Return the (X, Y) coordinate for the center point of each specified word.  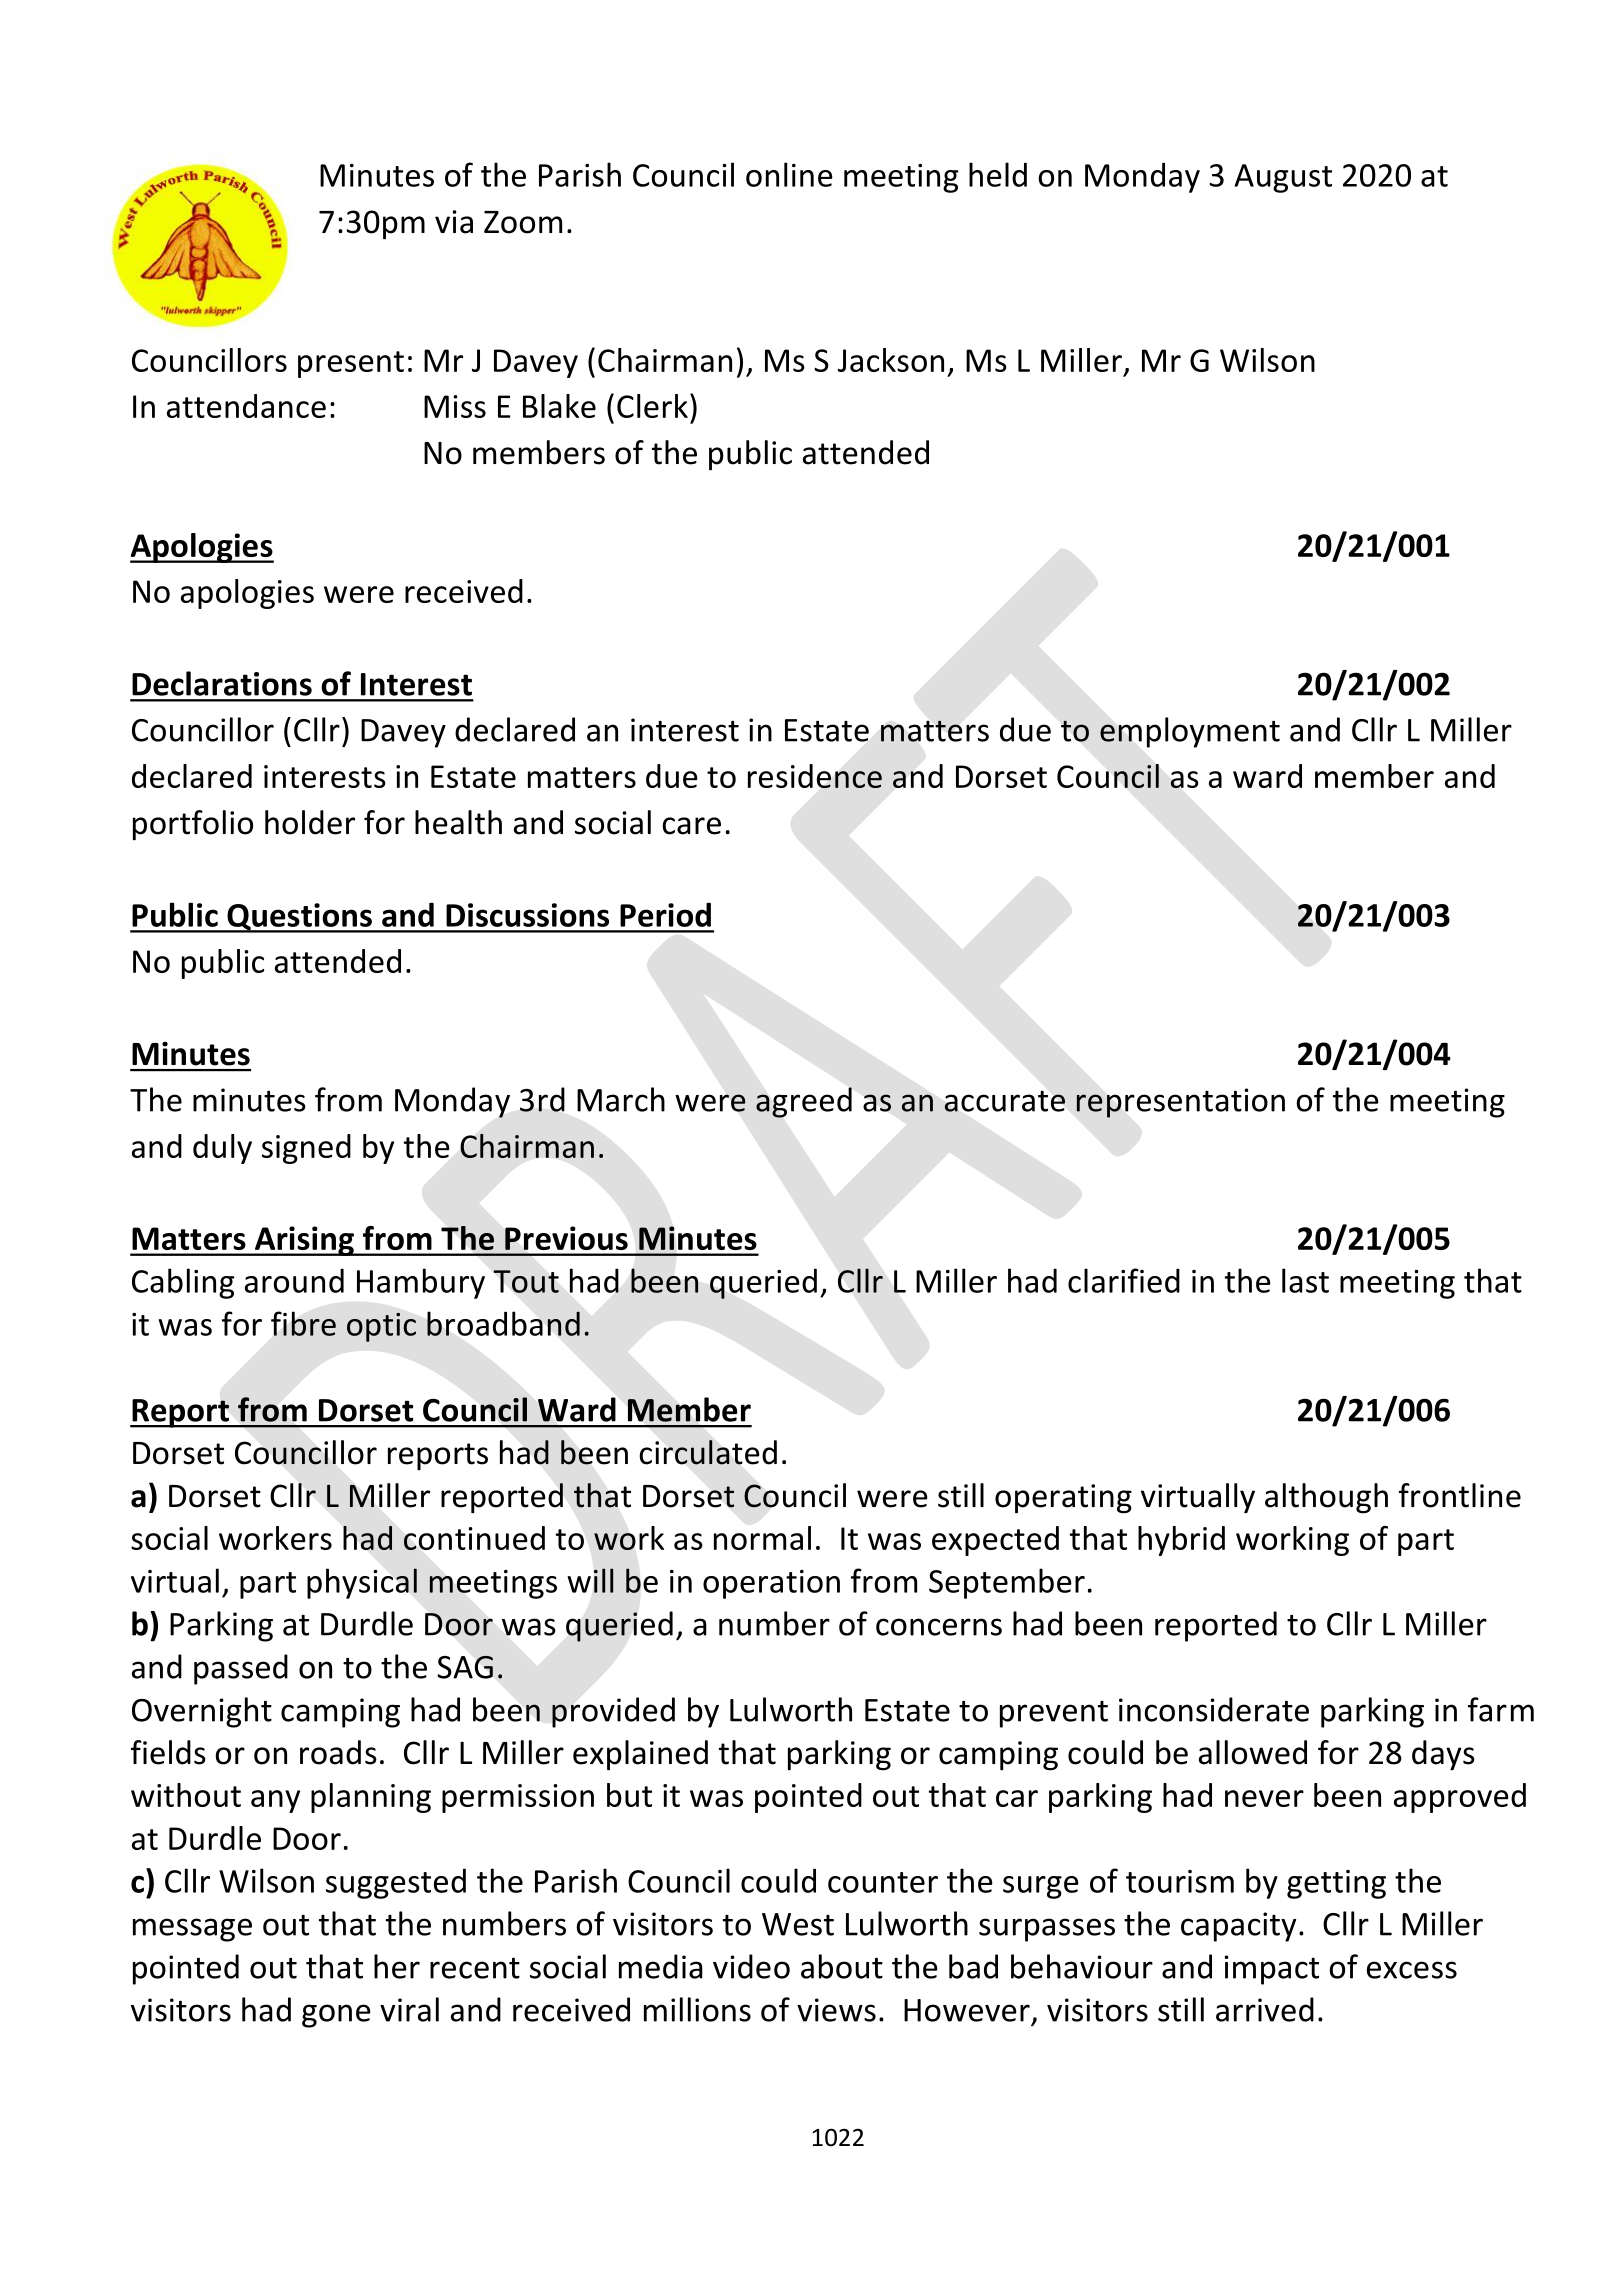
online (789, 174)
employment (1190, 732)
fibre (303, 1323)
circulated (708, 1452)
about (842, 1966)
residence (815, 776)
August (1283, 178)
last (1305, 1280)
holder (310, 822)
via (454, 222)
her (397, 1966)
